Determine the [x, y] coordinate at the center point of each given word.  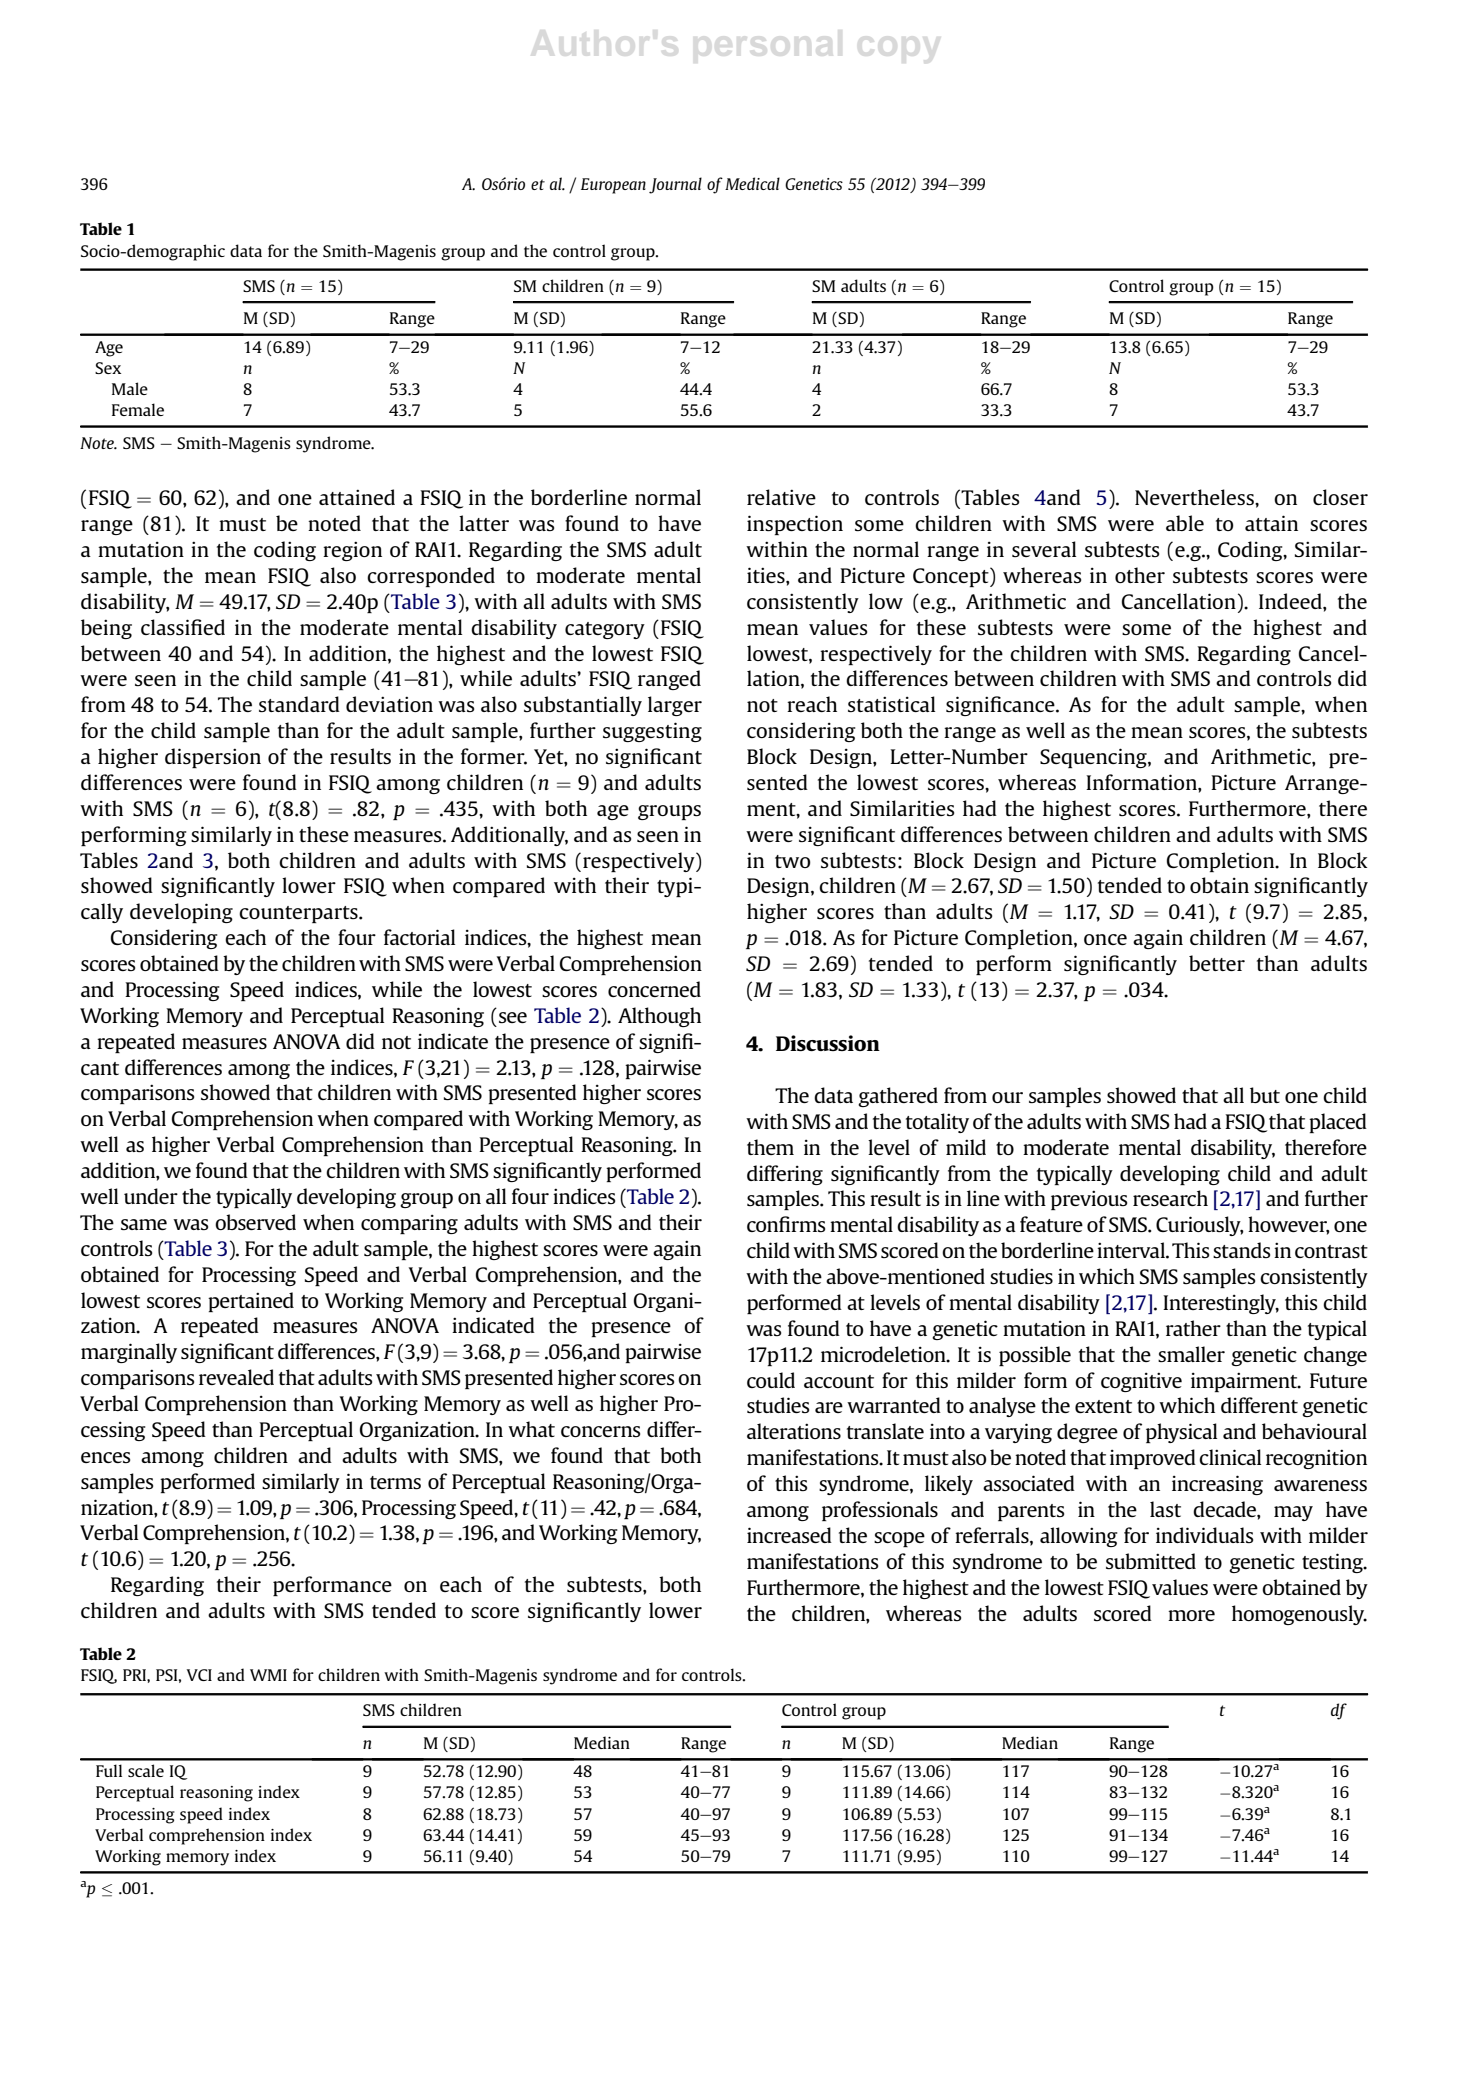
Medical [752, 183]
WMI [268, 1675]
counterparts [299, 914]
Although [659, 1017]
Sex [108, 368]
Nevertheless [1195, 497]
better [1217, 963]
